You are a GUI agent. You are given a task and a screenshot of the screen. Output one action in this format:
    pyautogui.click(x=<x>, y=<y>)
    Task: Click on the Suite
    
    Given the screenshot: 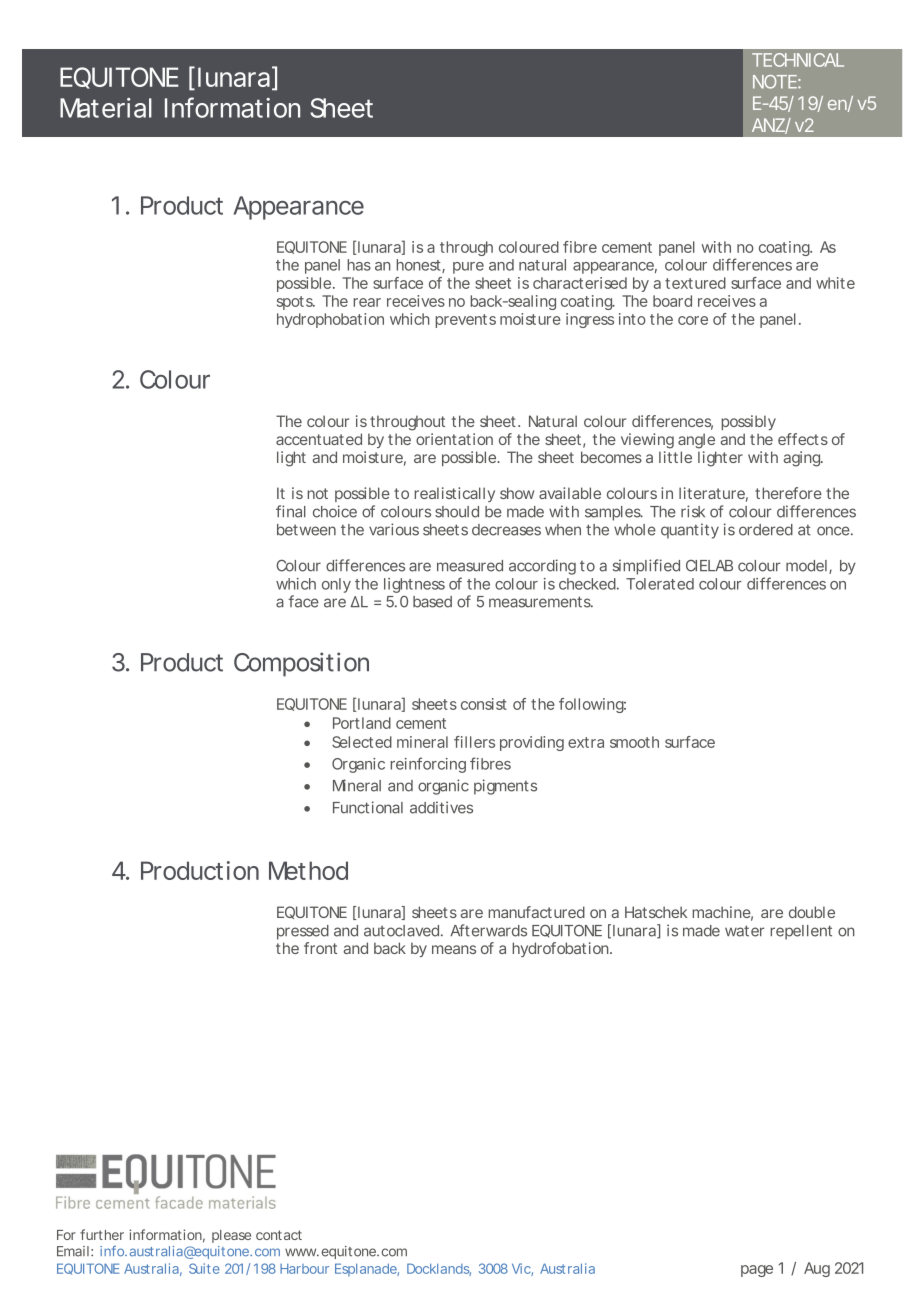 What is the action you would take?
    pyautogui.click(x=204, y=1268)
